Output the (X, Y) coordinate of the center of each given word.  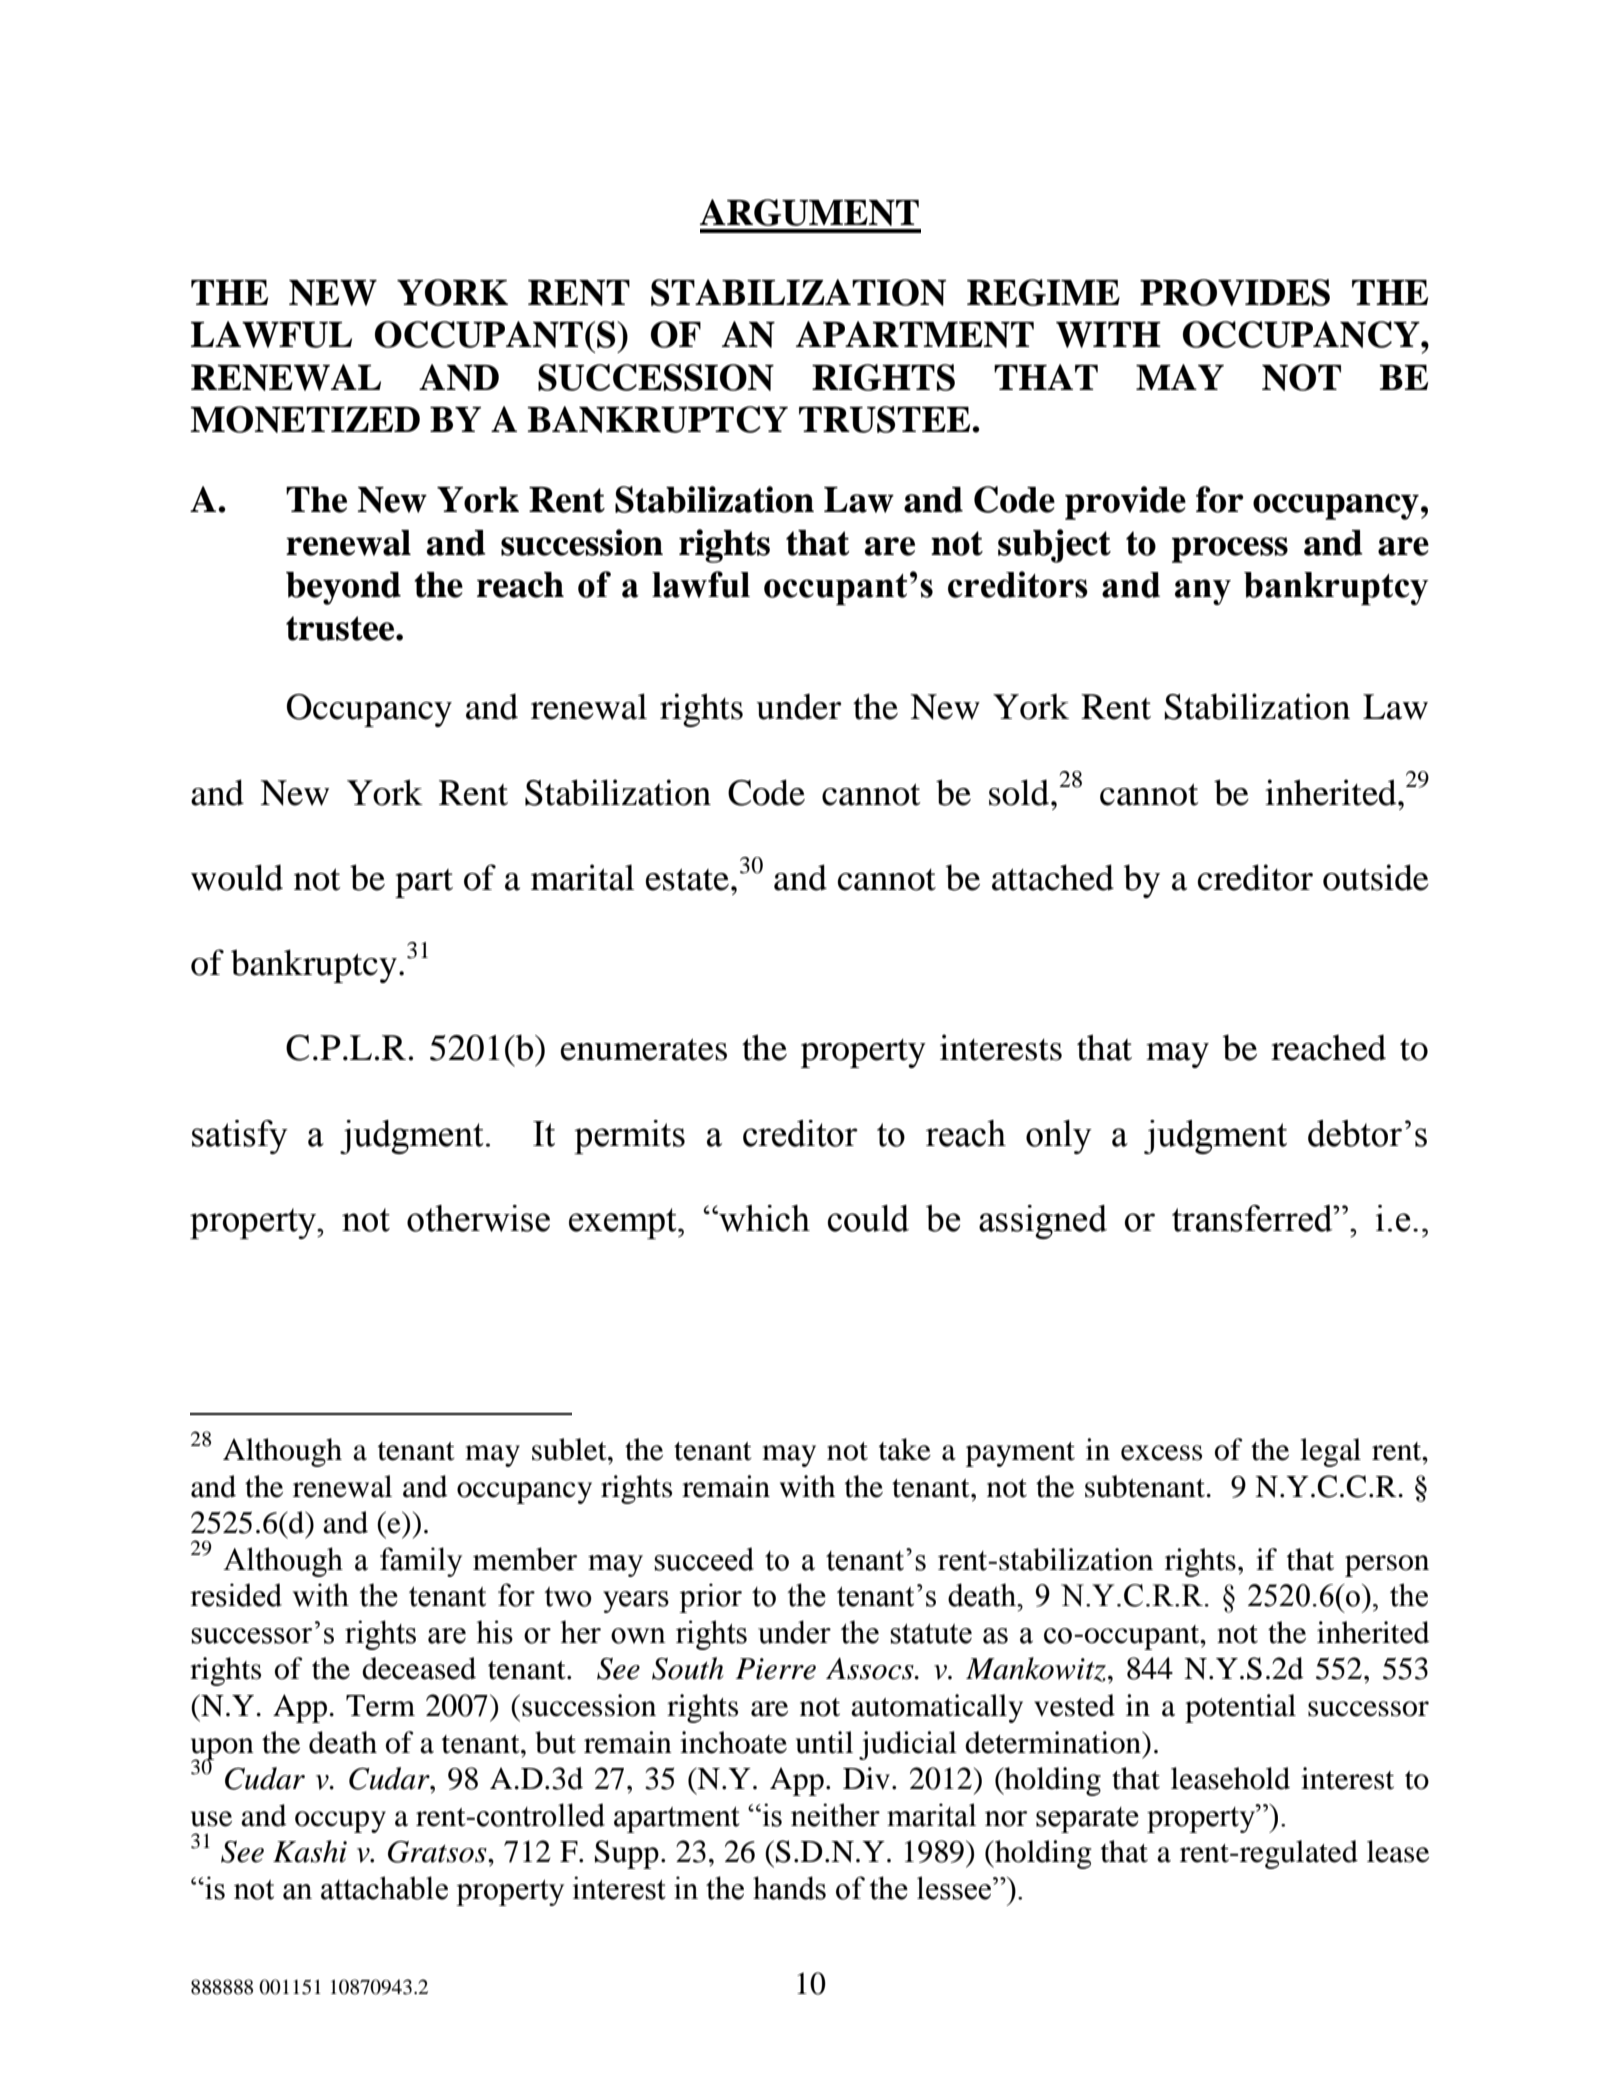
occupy (340, 1822)
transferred (1253, 1218)
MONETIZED (305, 419)
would (237, 877)
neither (835, 1815)
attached (1053, 877)
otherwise (478, 1218)
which (763, 1218)
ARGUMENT (809, 212)
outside (1376, 877)
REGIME (1043, 292)
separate (1087, 1820)
